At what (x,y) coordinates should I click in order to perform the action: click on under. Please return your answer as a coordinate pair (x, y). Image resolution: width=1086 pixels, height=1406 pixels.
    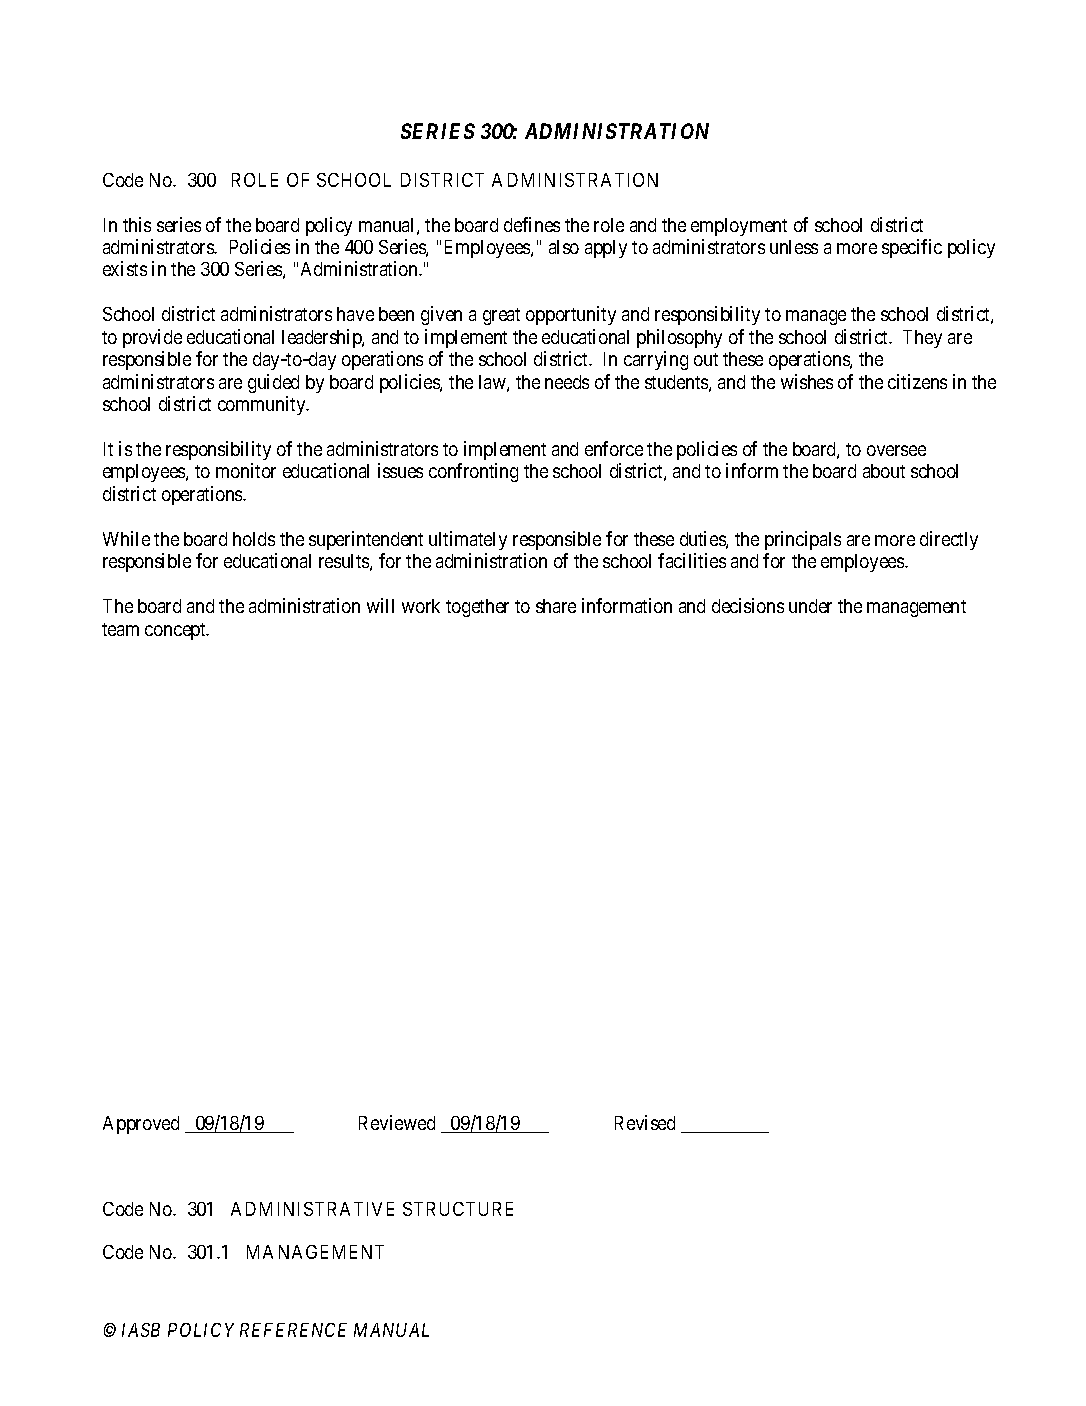
    Looking at the image, I should click on (810, 606).
